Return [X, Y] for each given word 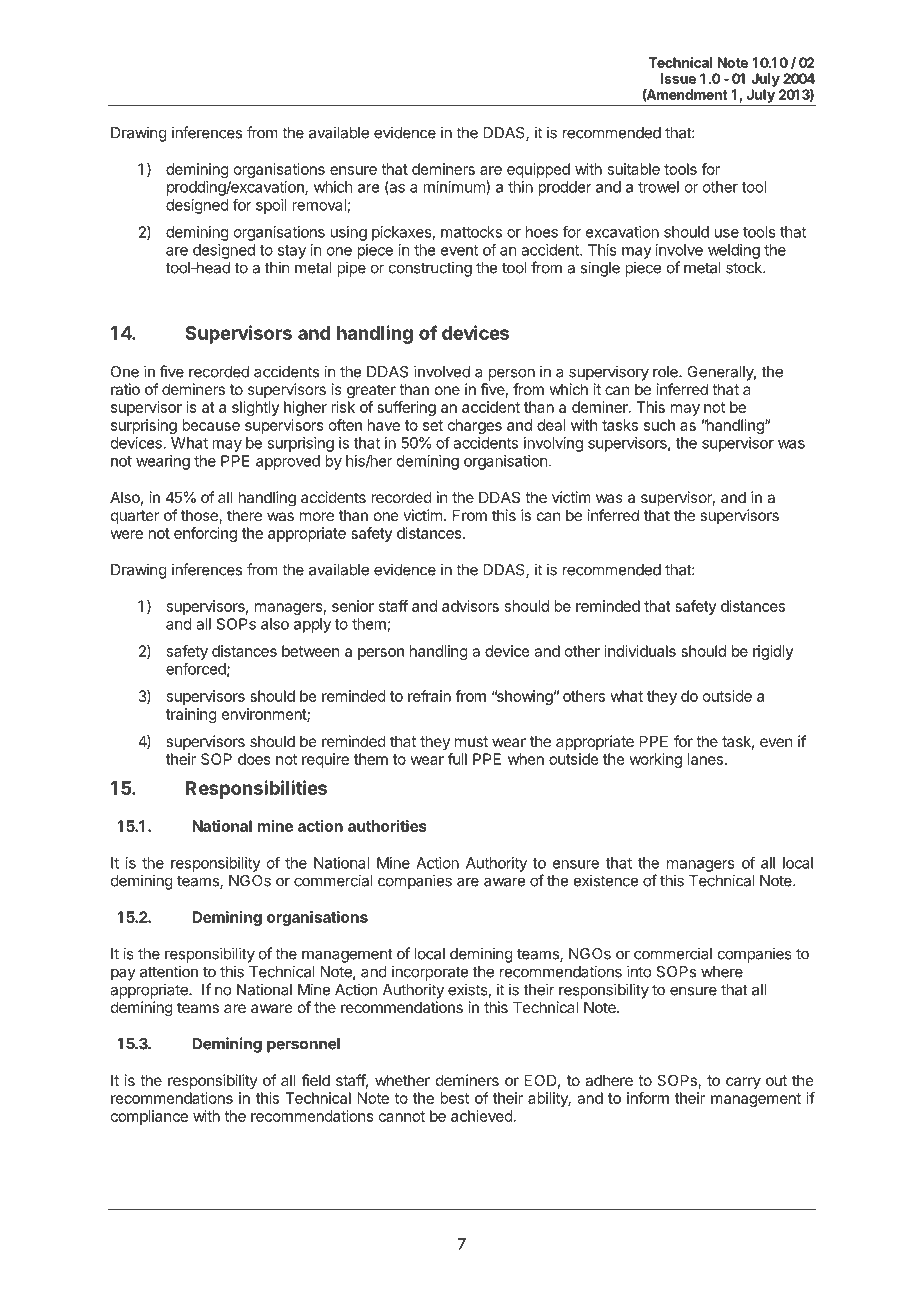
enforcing [205, 534]
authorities [387, 826]
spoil [271, 206]
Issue [678, 78]
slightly [256, 408]
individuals [640, 651]
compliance [149, 1117]
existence [606, 880]
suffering [406, 408]
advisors [470, 606]
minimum [455, 187]
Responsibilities [256, 789]
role [666, 372]
